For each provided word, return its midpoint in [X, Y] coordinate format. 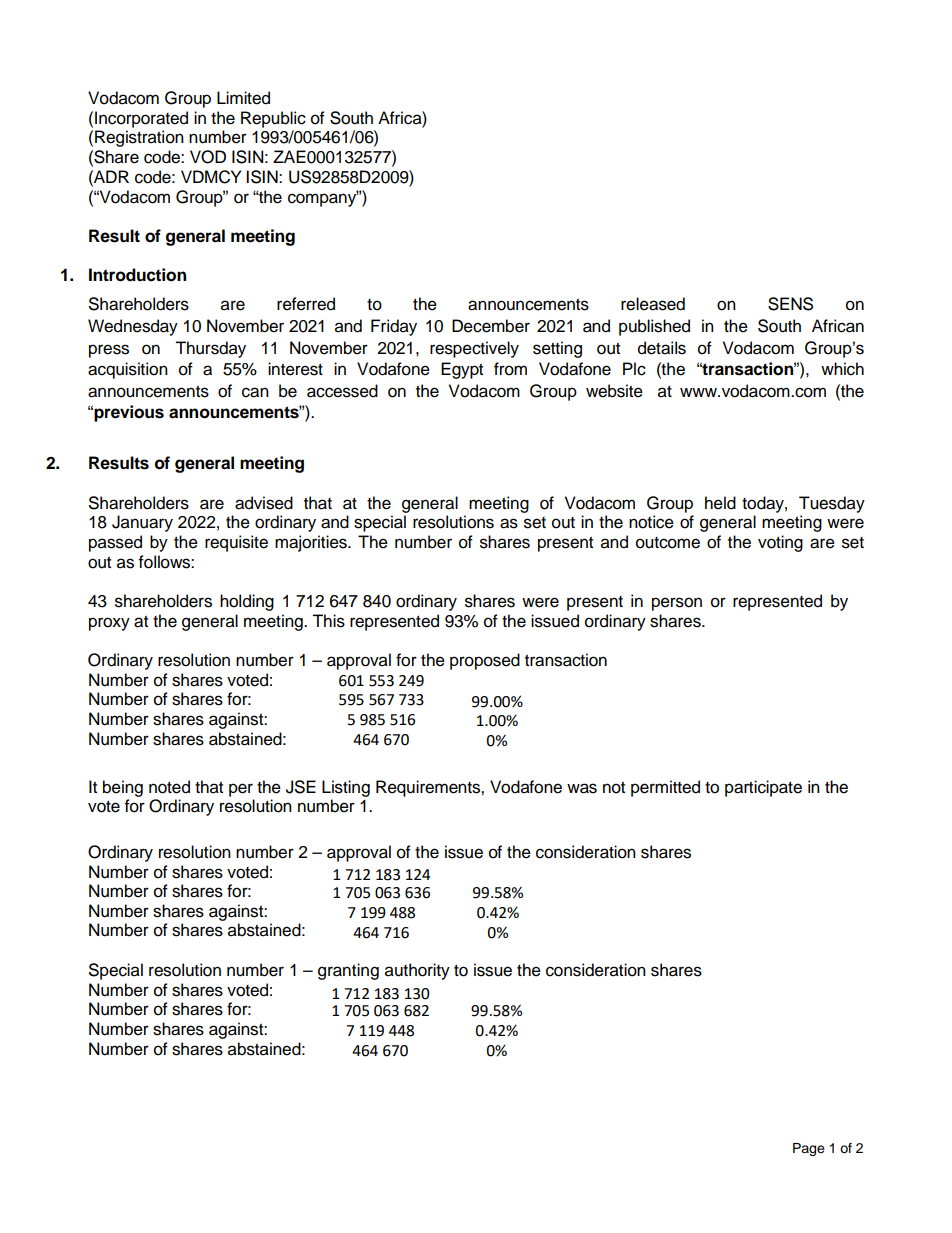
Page [809, 1149]
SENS [790, 304]
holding [247, 602]
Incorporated [141, 119]
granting [348, 971]
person [677, 604]
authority [417, 971]
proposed [485, 661]
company [323, 199]
